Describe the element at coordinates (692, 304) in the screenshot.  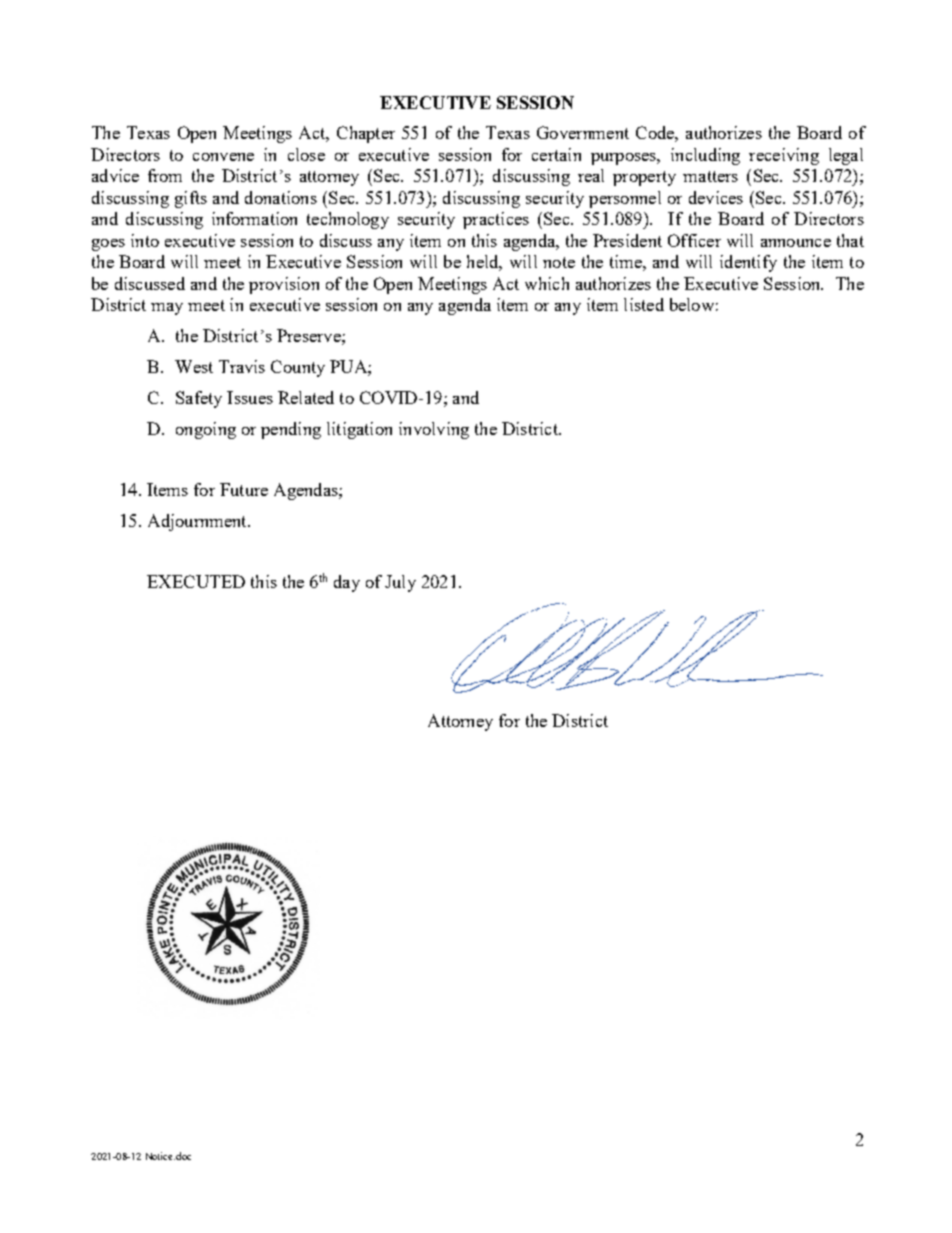
I see `below` at that location.
